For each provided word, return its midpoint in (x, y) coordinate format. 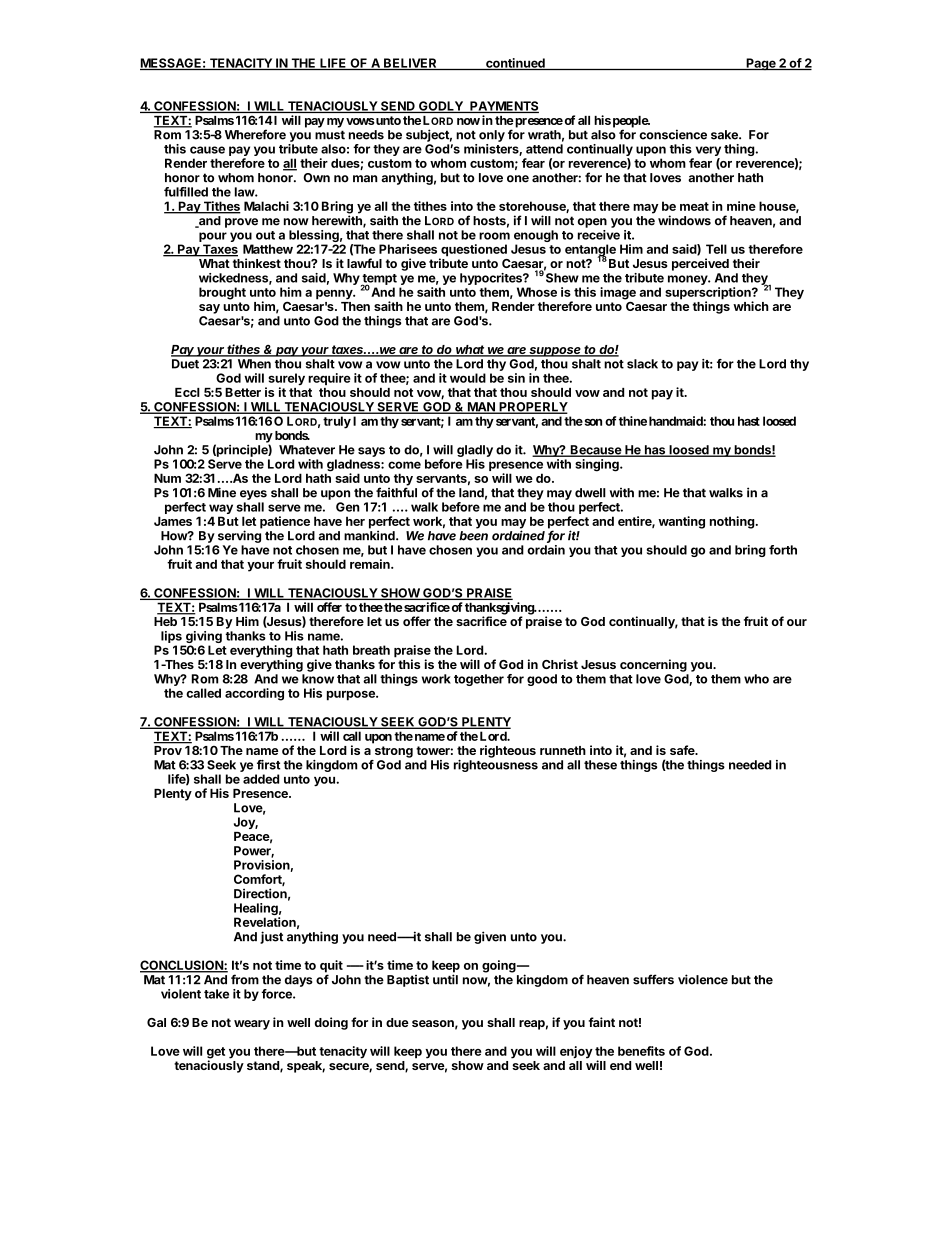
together (479, 680)
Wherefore (255, 134)
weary (252, 1025)
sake (725, 135)
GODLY (441, 107)
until (445, 979)
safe (683, 750)
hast (749, 421)
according (254, 694)
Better (243, 392)
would (468, 378)
